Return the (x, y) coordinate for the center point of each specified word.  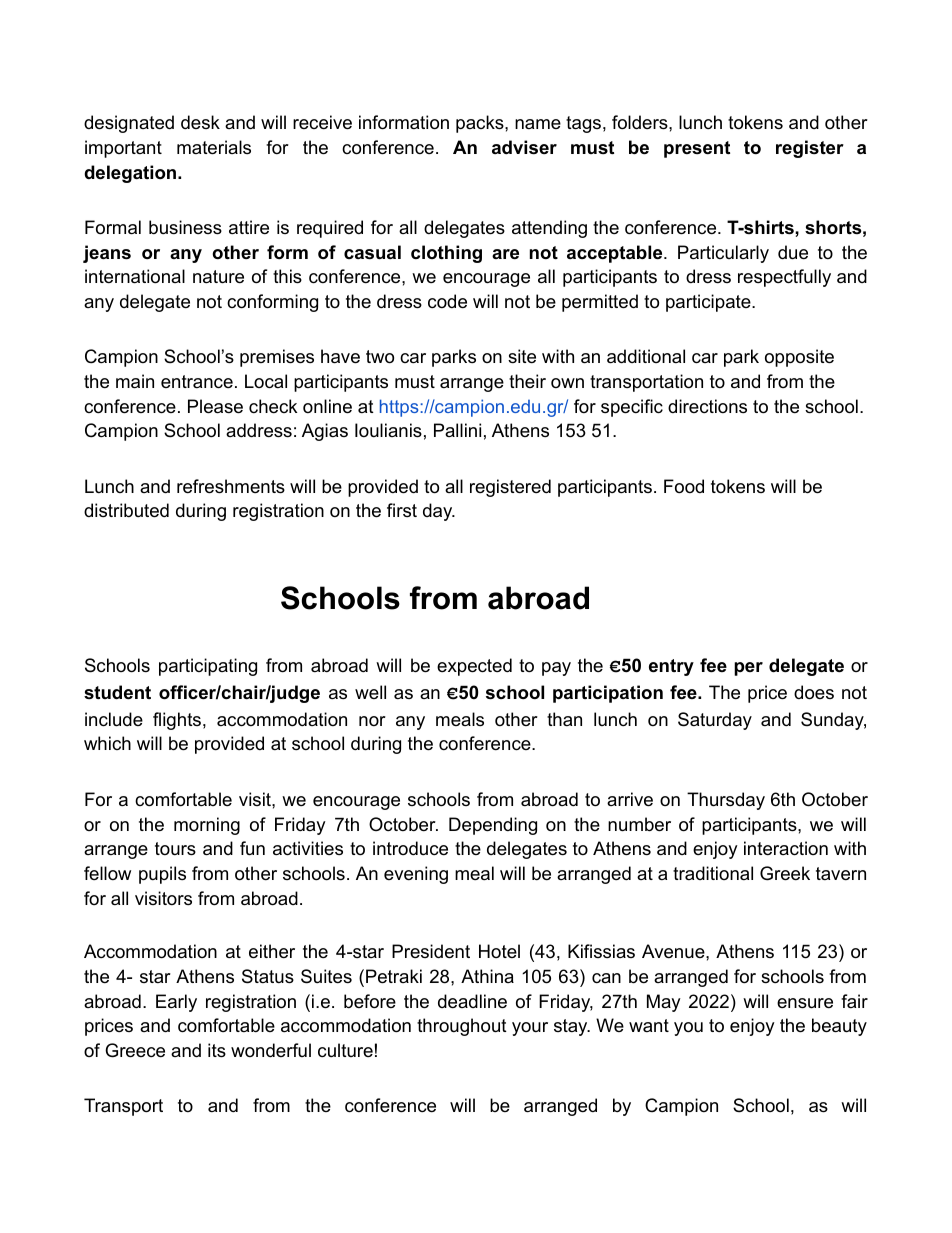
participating (208, 667)
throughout (462, 1027)
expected (474, 667)
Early (176, 1003)
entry (671, 667)
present (697, 149)
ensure (805, 1003)
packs (481, 124)
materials (214, 147)
